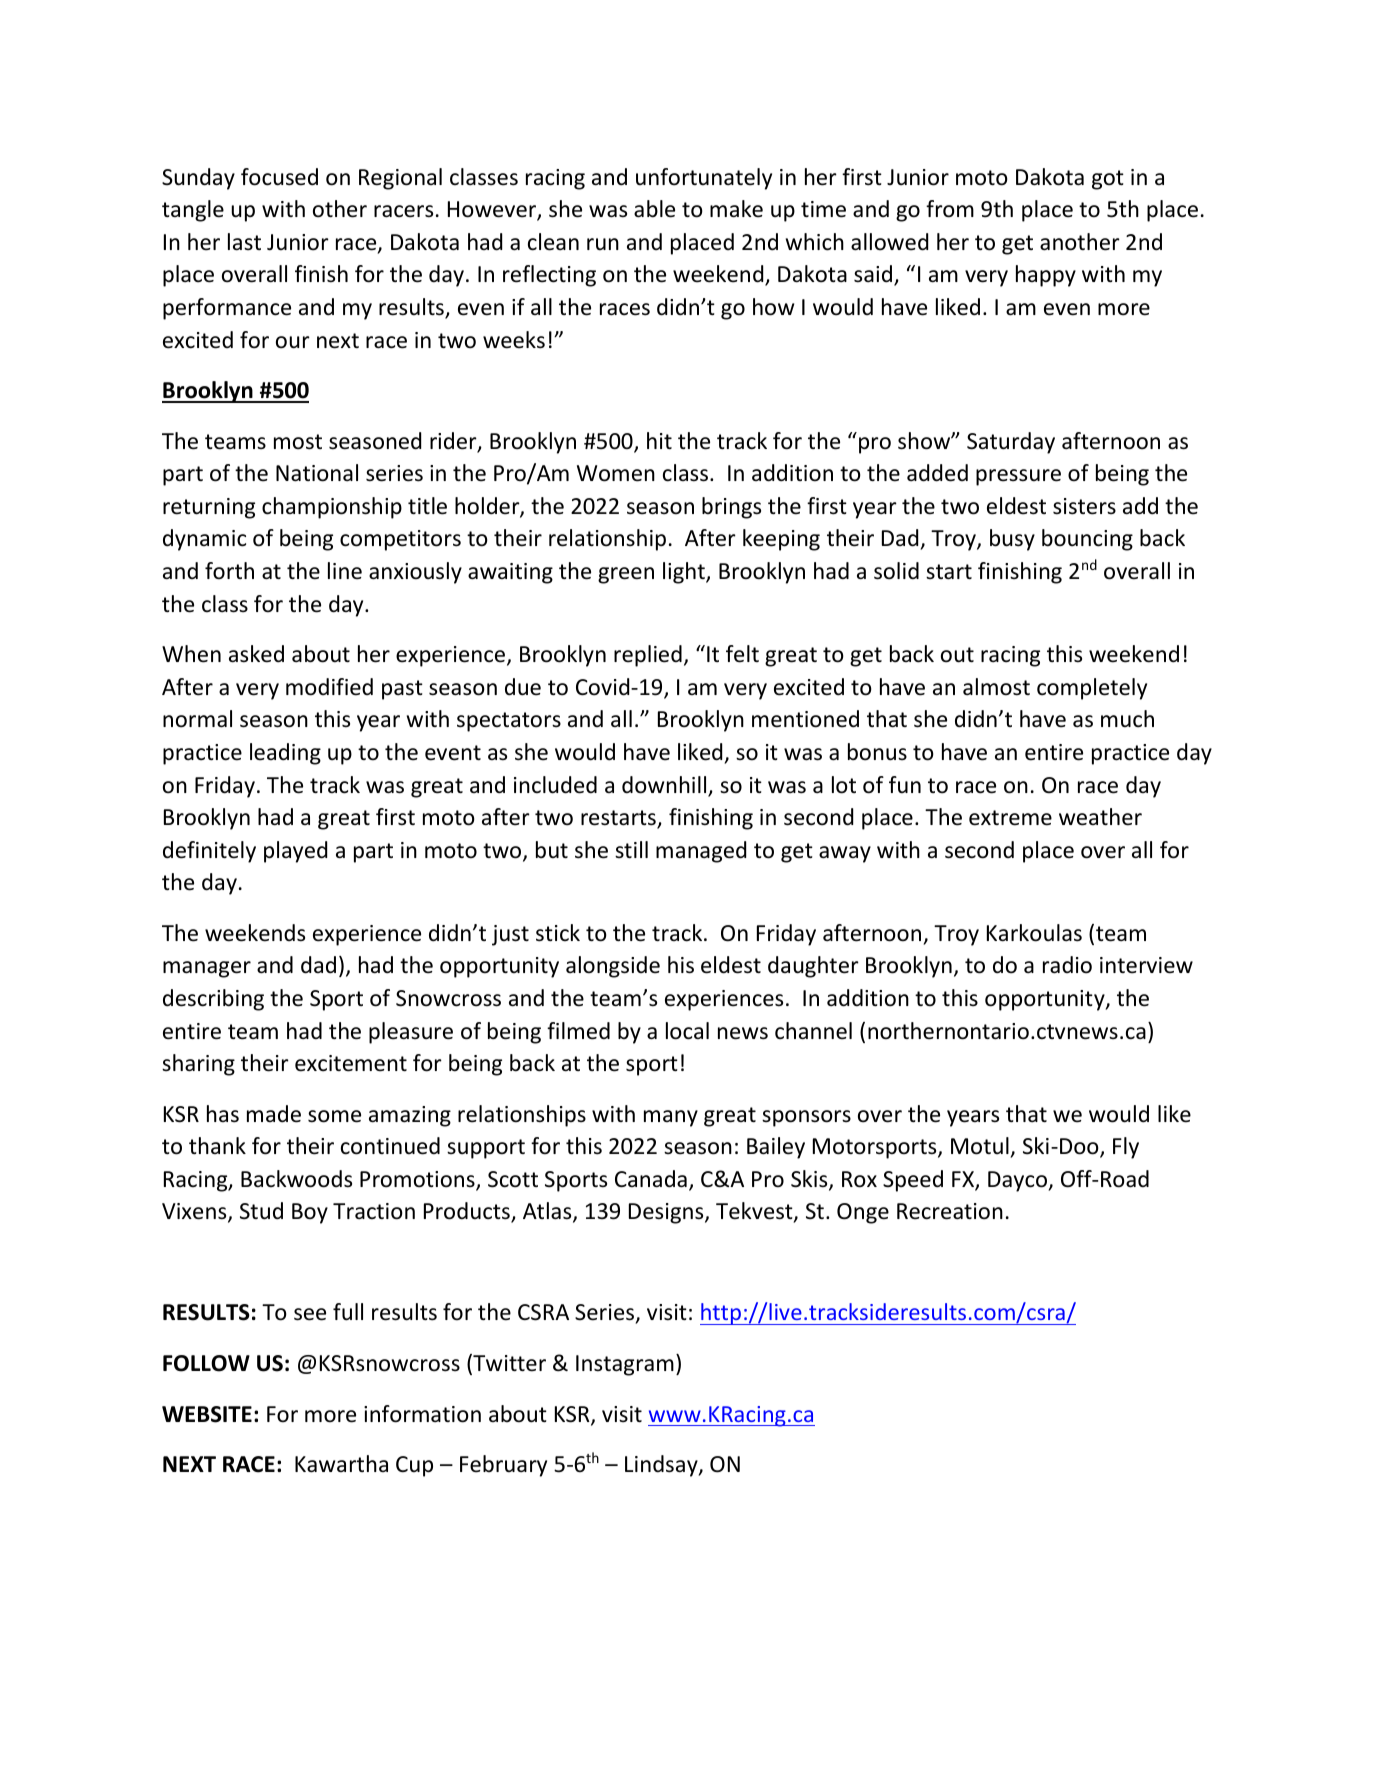 This screenshot has width=1375, height=1780. Describe the element at coordinates (950, 209) in the screenshot. I see `from` at that location.
